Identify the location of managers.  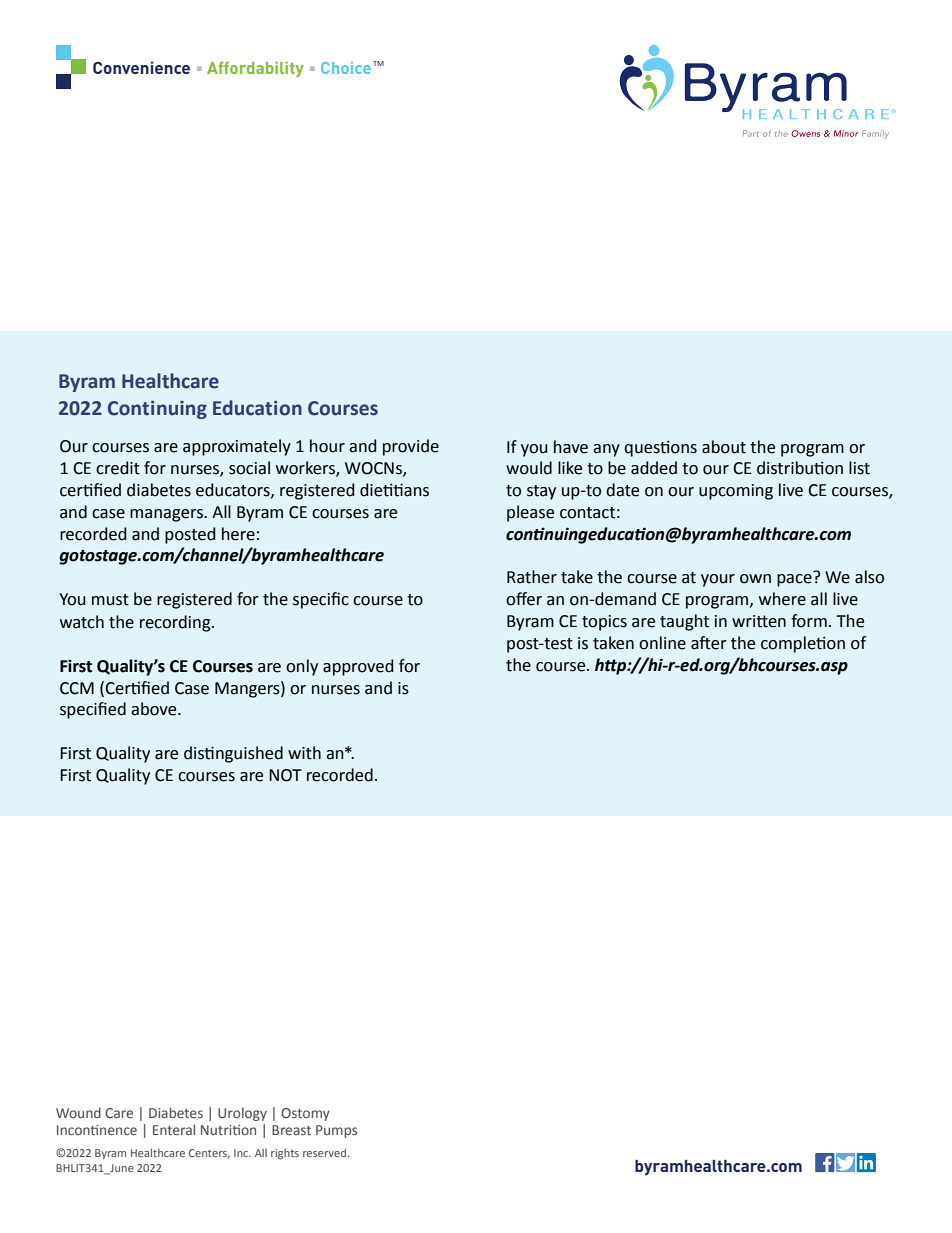
(167, 515).
